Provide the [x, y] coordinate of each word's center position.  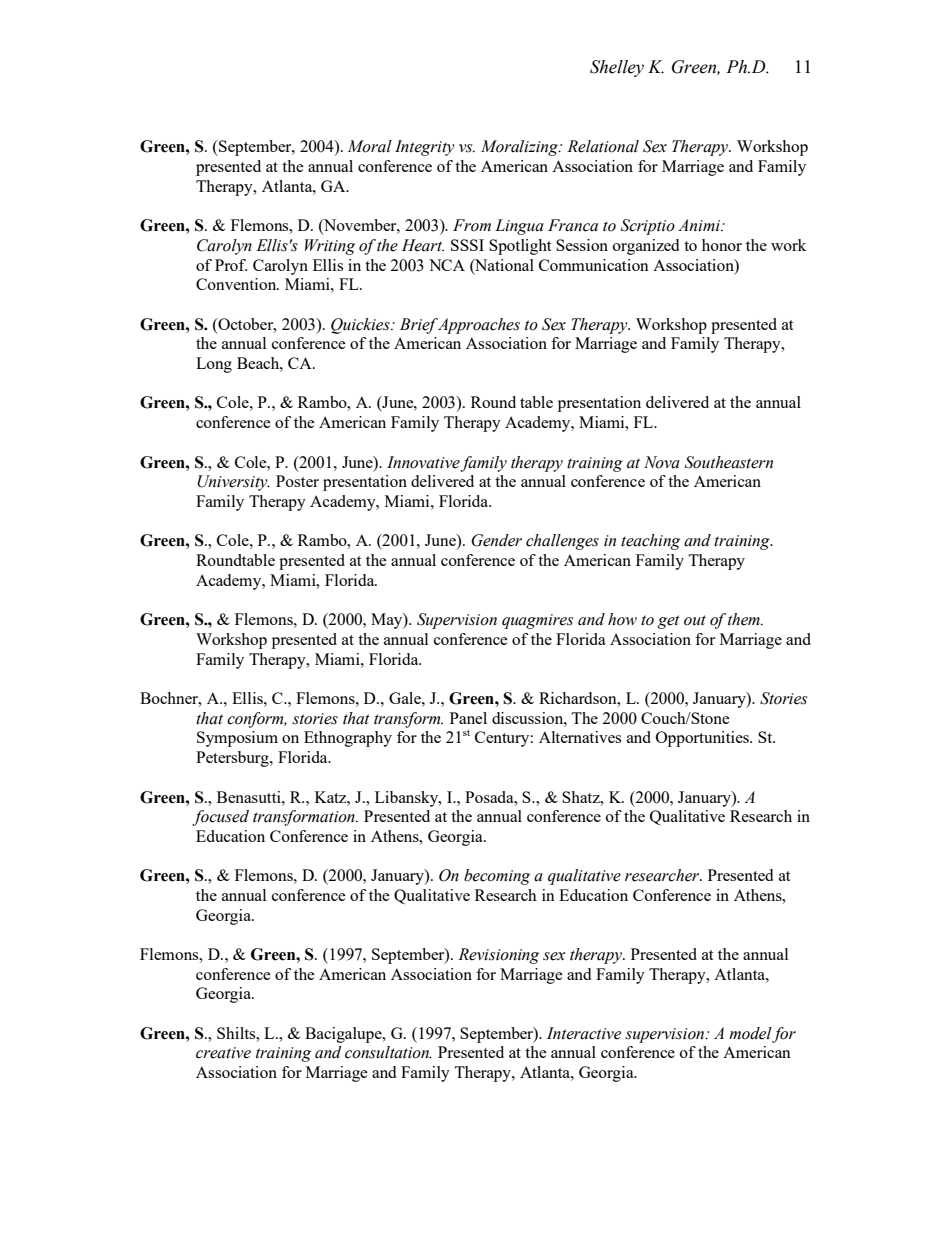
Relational [603, 146]
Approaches [478, 326]
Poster [297, 481]
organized [646, 247]
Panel [468, 718]
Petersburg [233, 759]
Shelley [617, 68]
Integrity [425, 148]
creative [223, 1053]
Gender [496, 540]
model [750, 1033]
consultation [388, 1052]
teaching [650, 542]
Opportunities [703, 739]
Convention [237, 284]
